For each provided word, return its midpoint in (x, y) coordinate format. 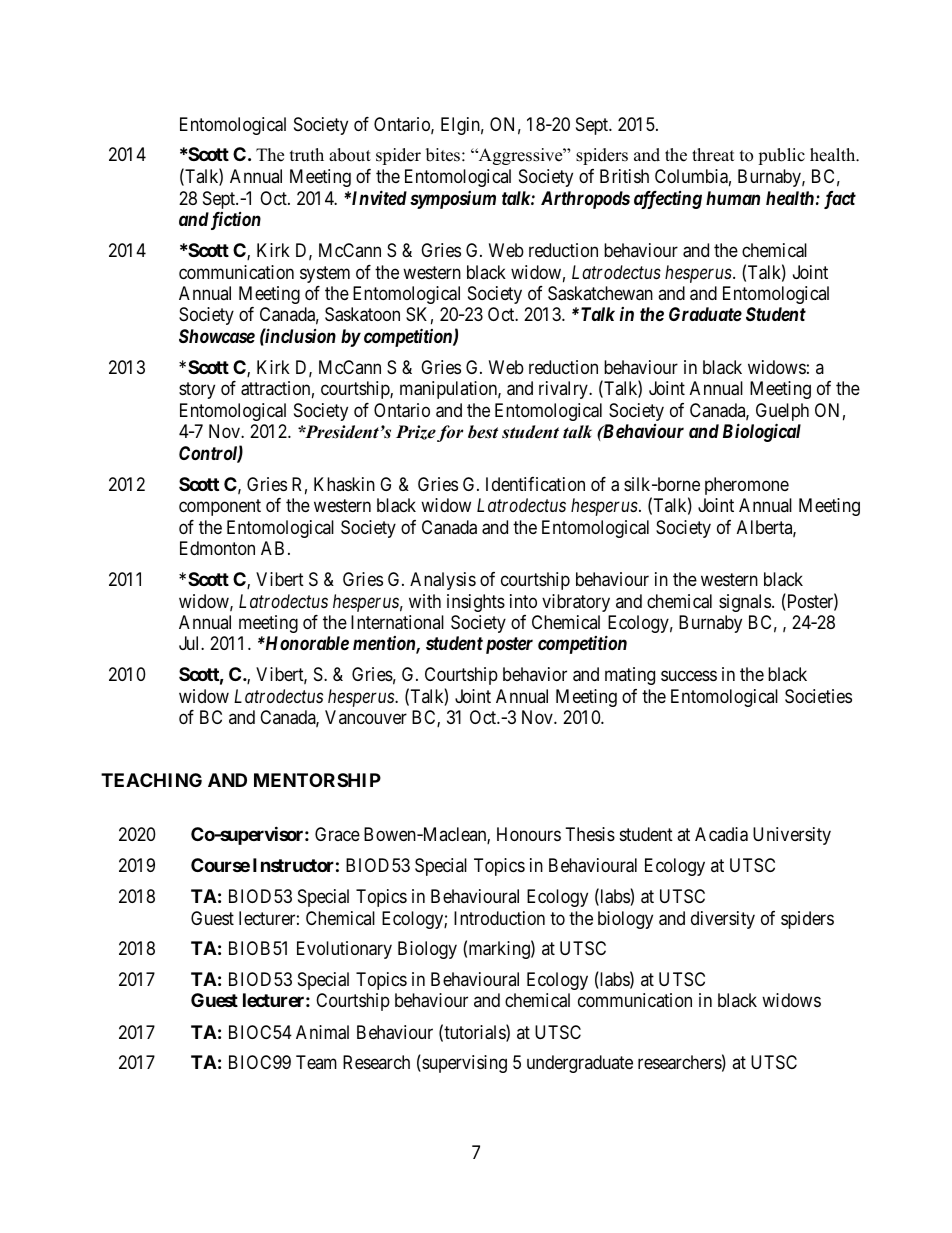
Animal (322, 1032)
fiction (234, 221)
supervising (463, 1064)
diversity (723, 920)
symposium (453, 200)
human (733, 198)
